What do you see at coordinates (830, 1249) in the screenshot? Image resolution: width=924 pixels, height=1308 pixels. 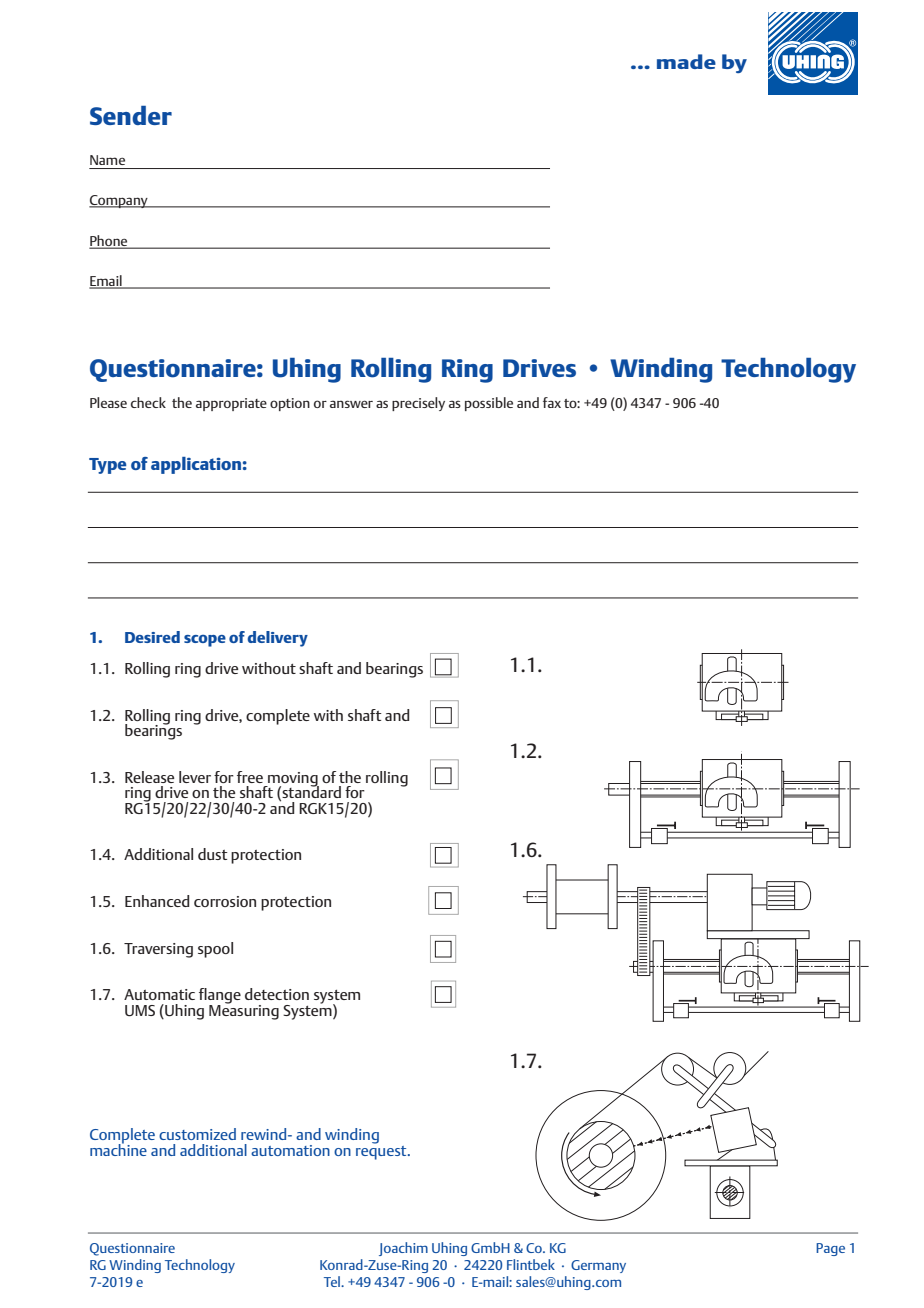 I see `Page` at bounding box center [830, 1249].
